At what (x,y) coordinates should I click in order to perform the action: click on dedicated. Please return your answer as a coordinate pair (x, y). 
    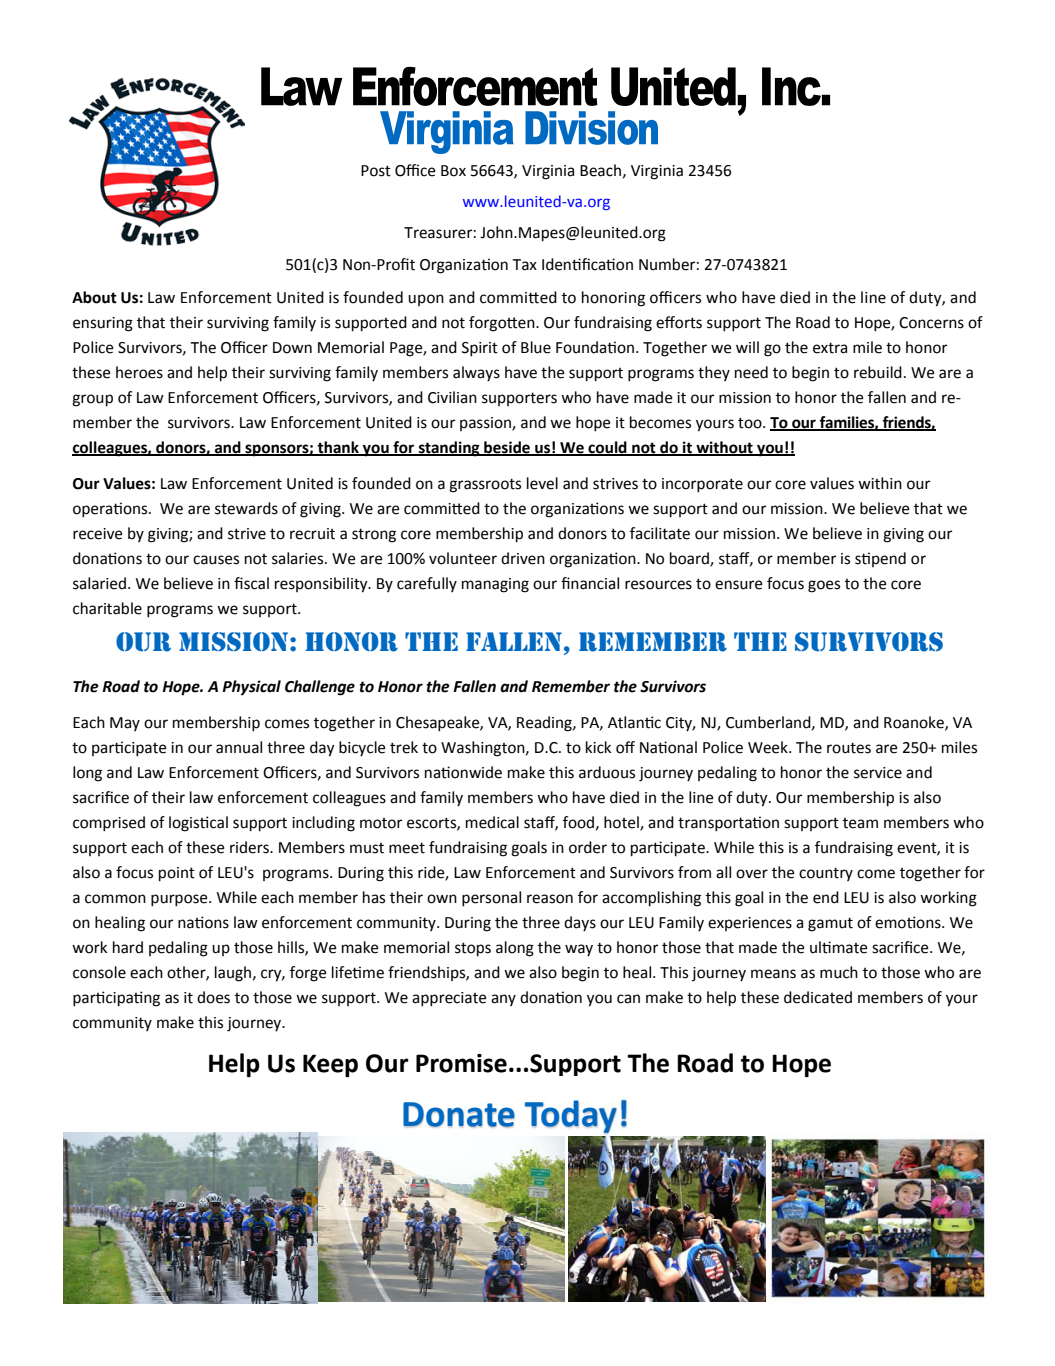
    Looking at the image, I should click on (818, 997).
